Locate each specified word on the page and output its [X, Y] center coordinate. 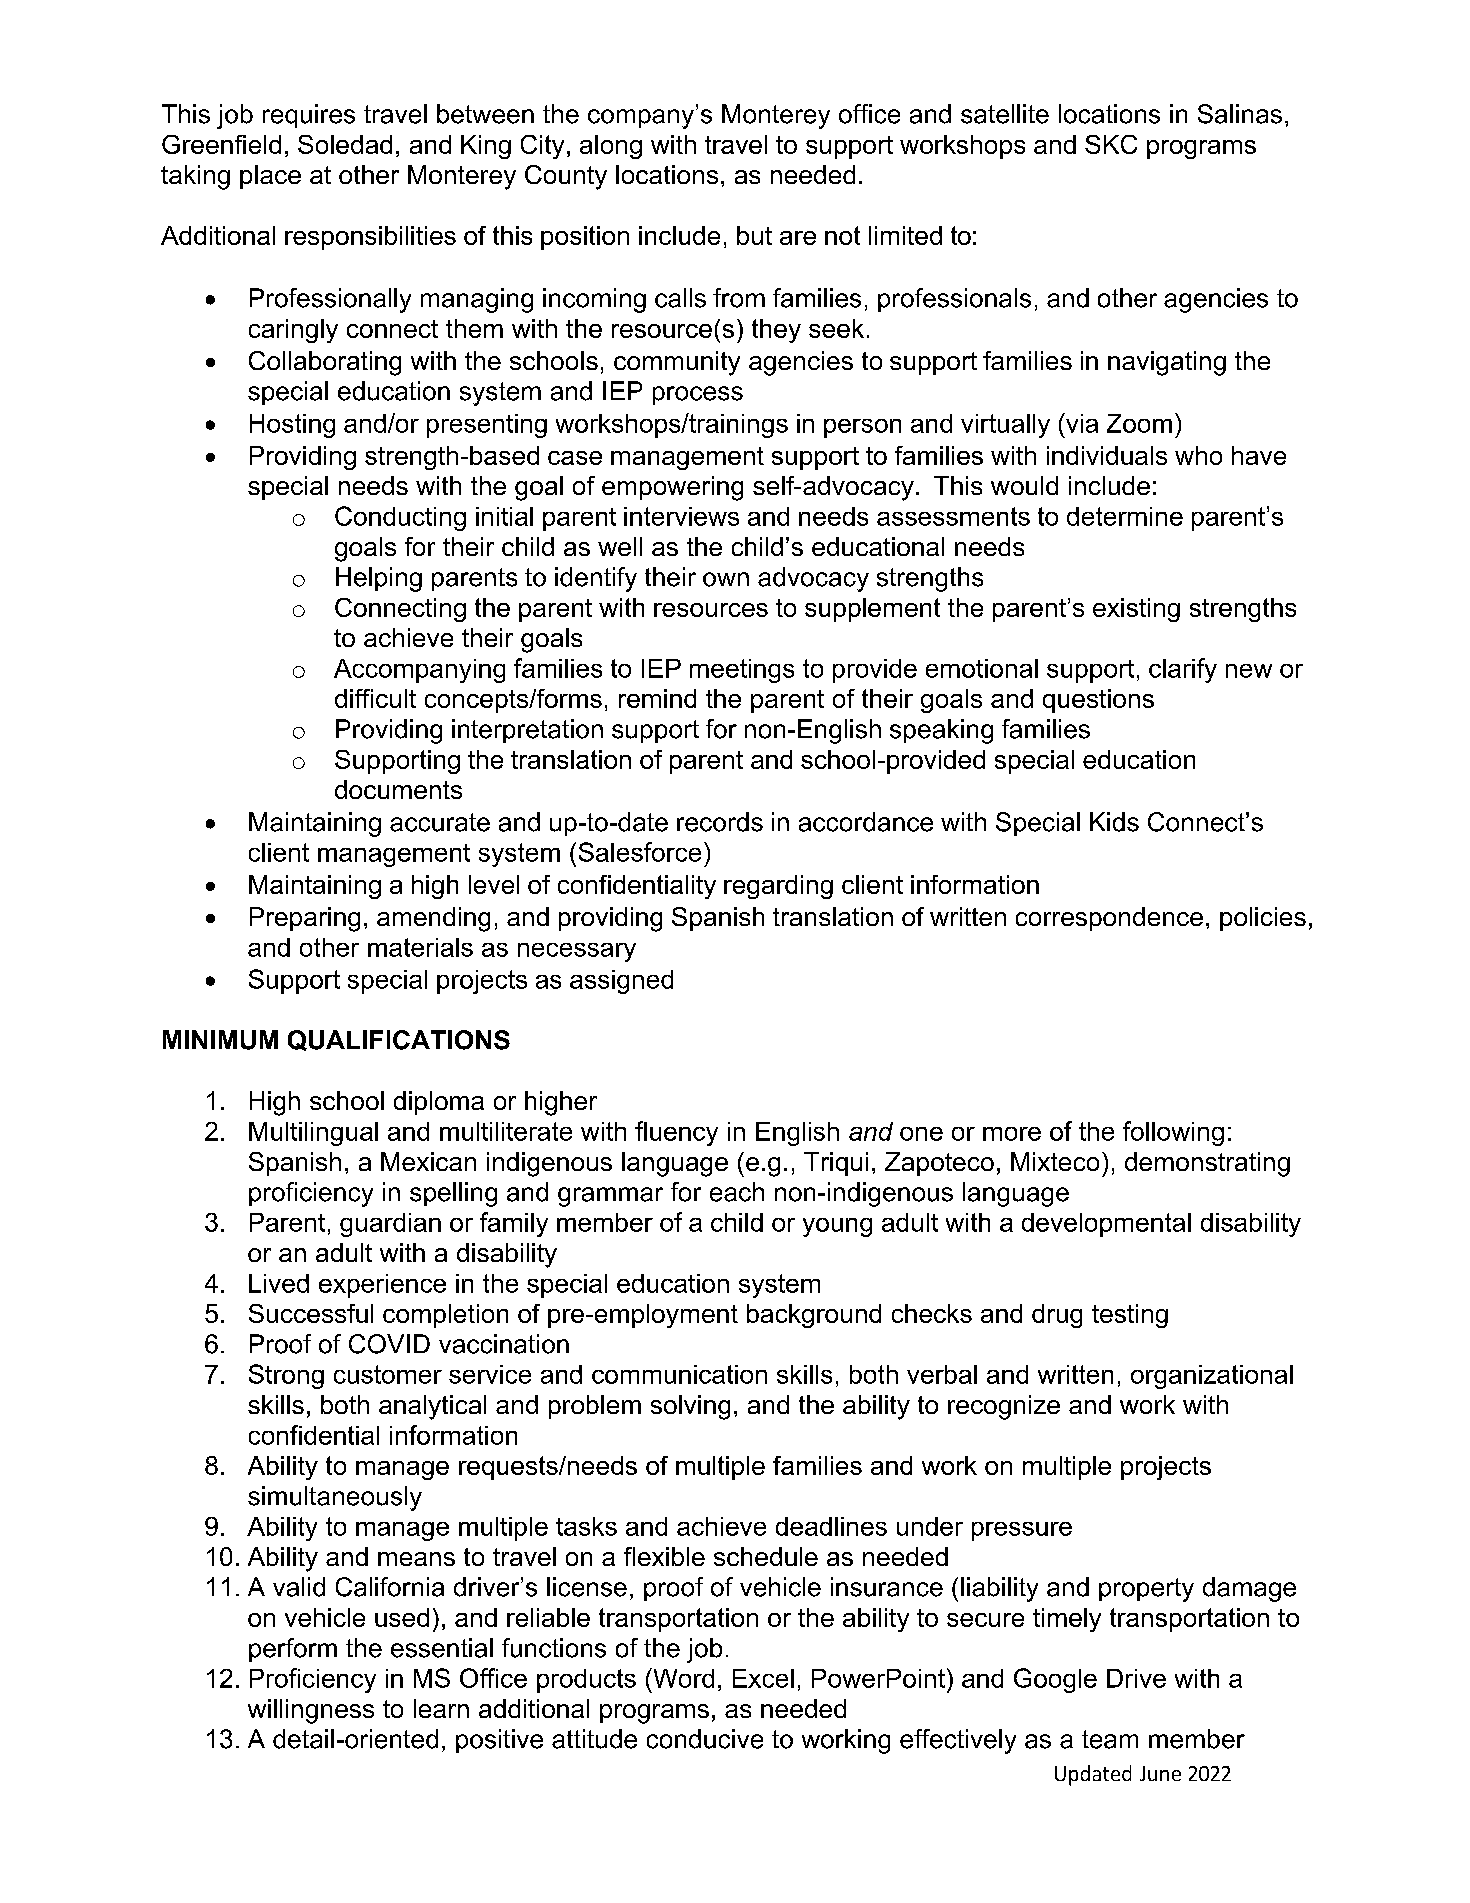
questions [1098, 701]
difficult [375, 698]
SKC [1111, 144]
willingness [311, 1711]
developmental [1106, 1225]
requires [309, 116]
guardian [390, 1225]
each [737, 1192]
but [754, 235]
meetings [742, 671]
